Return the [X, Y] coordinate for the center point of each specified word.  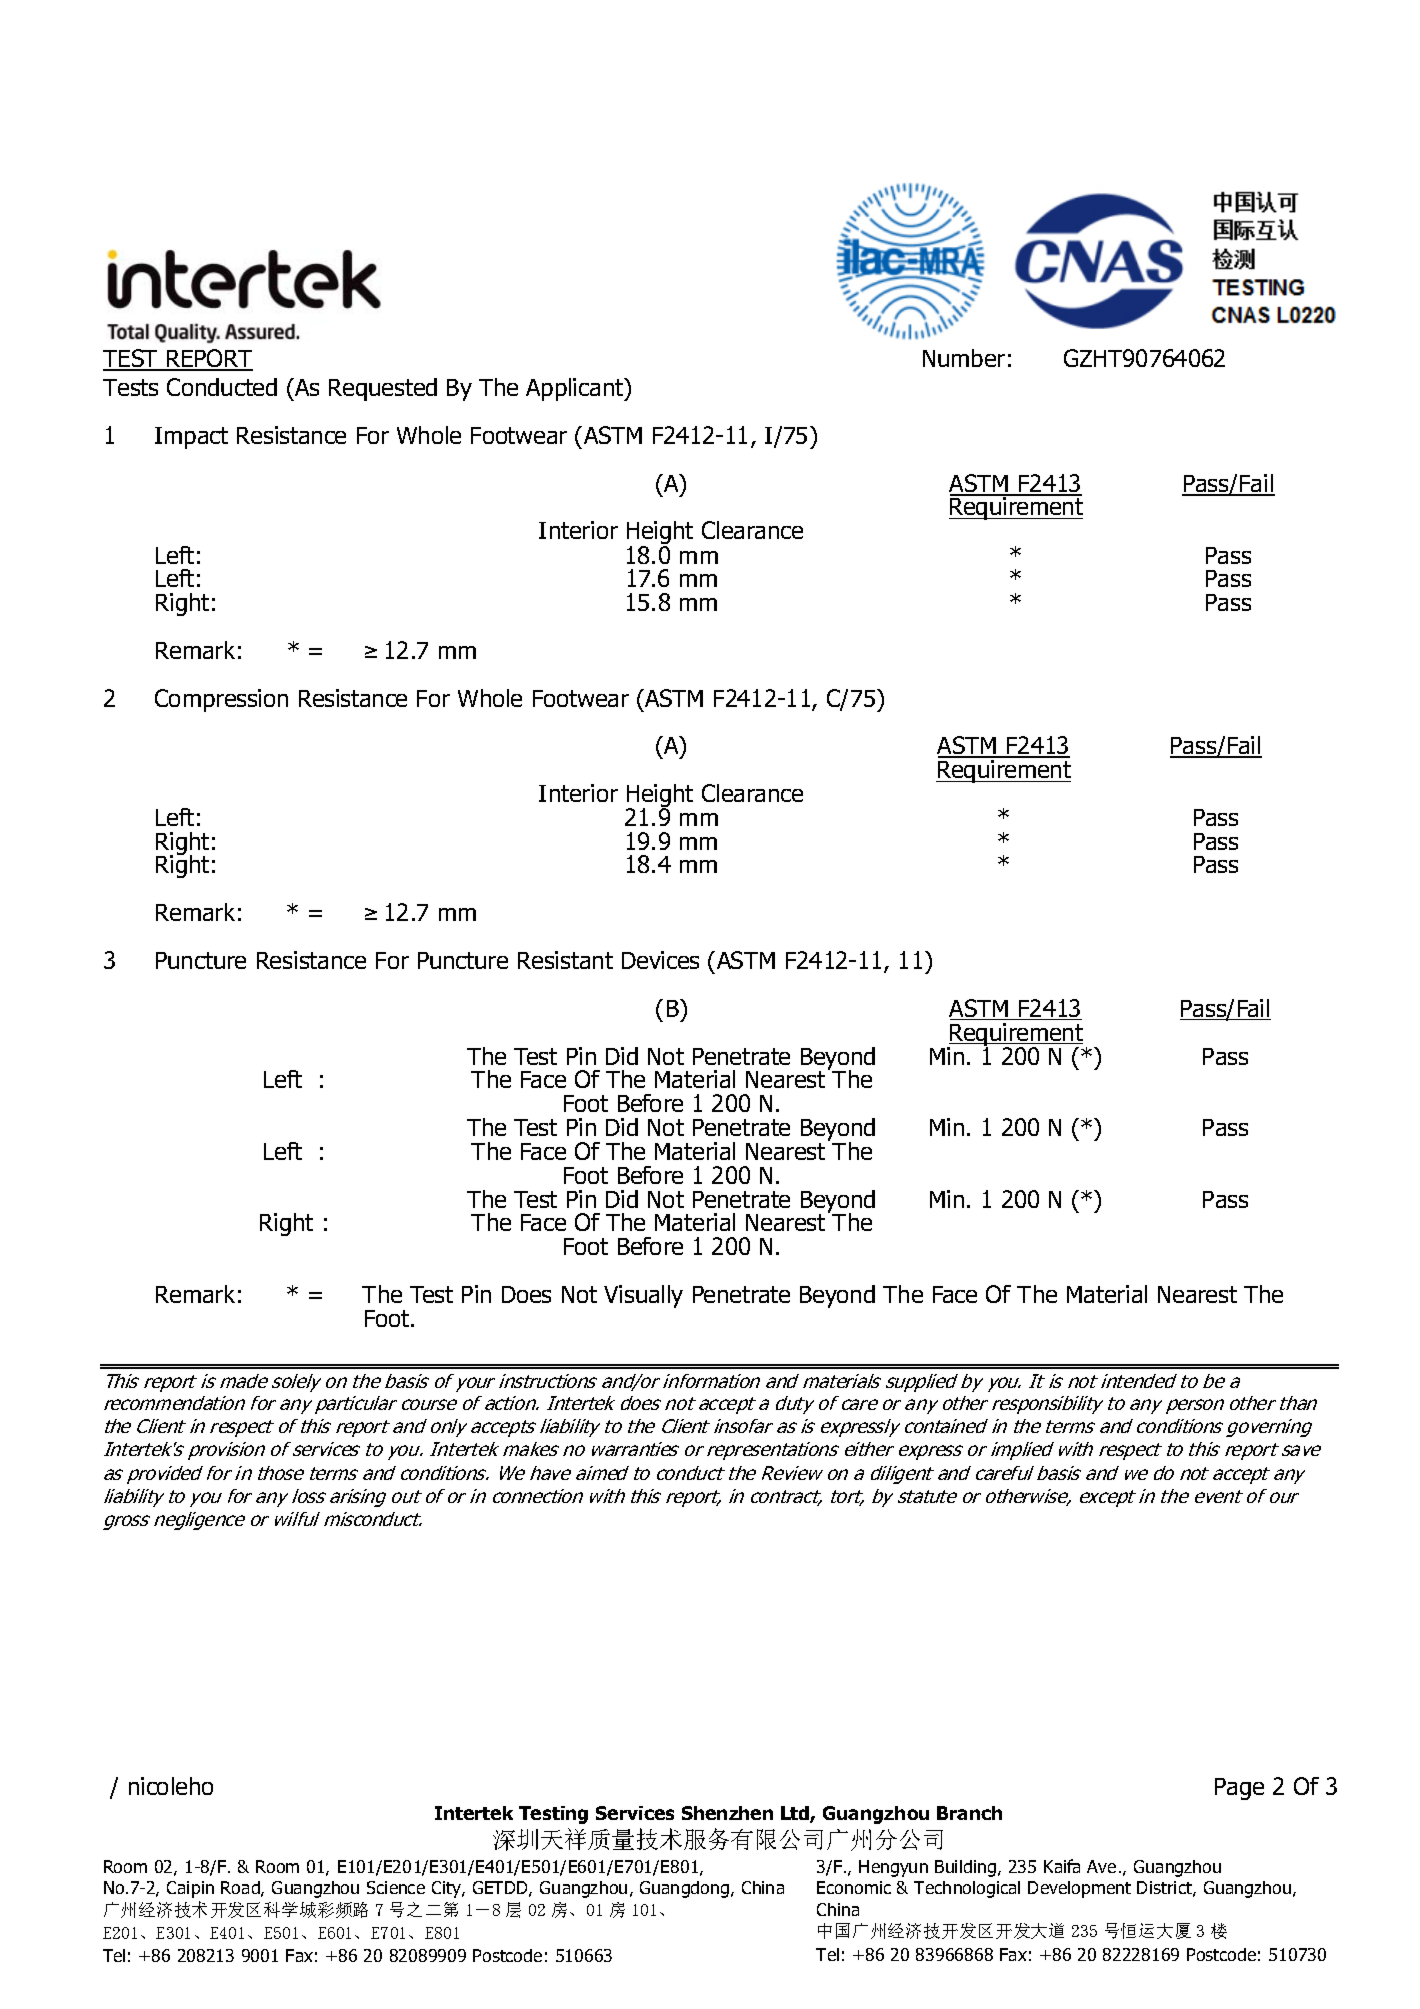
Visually [643, 1296]
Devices [660, 960]
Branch [969, 1813]
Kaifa [1062, 1866]
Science [396, 1887]
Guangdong [684, 1889]
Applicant [576, 389]
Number [964, 358]
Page [1239, 1789]
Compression [221, 700]
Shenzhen [727, 1813]
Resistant [565, 960]
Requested [383, 389]
